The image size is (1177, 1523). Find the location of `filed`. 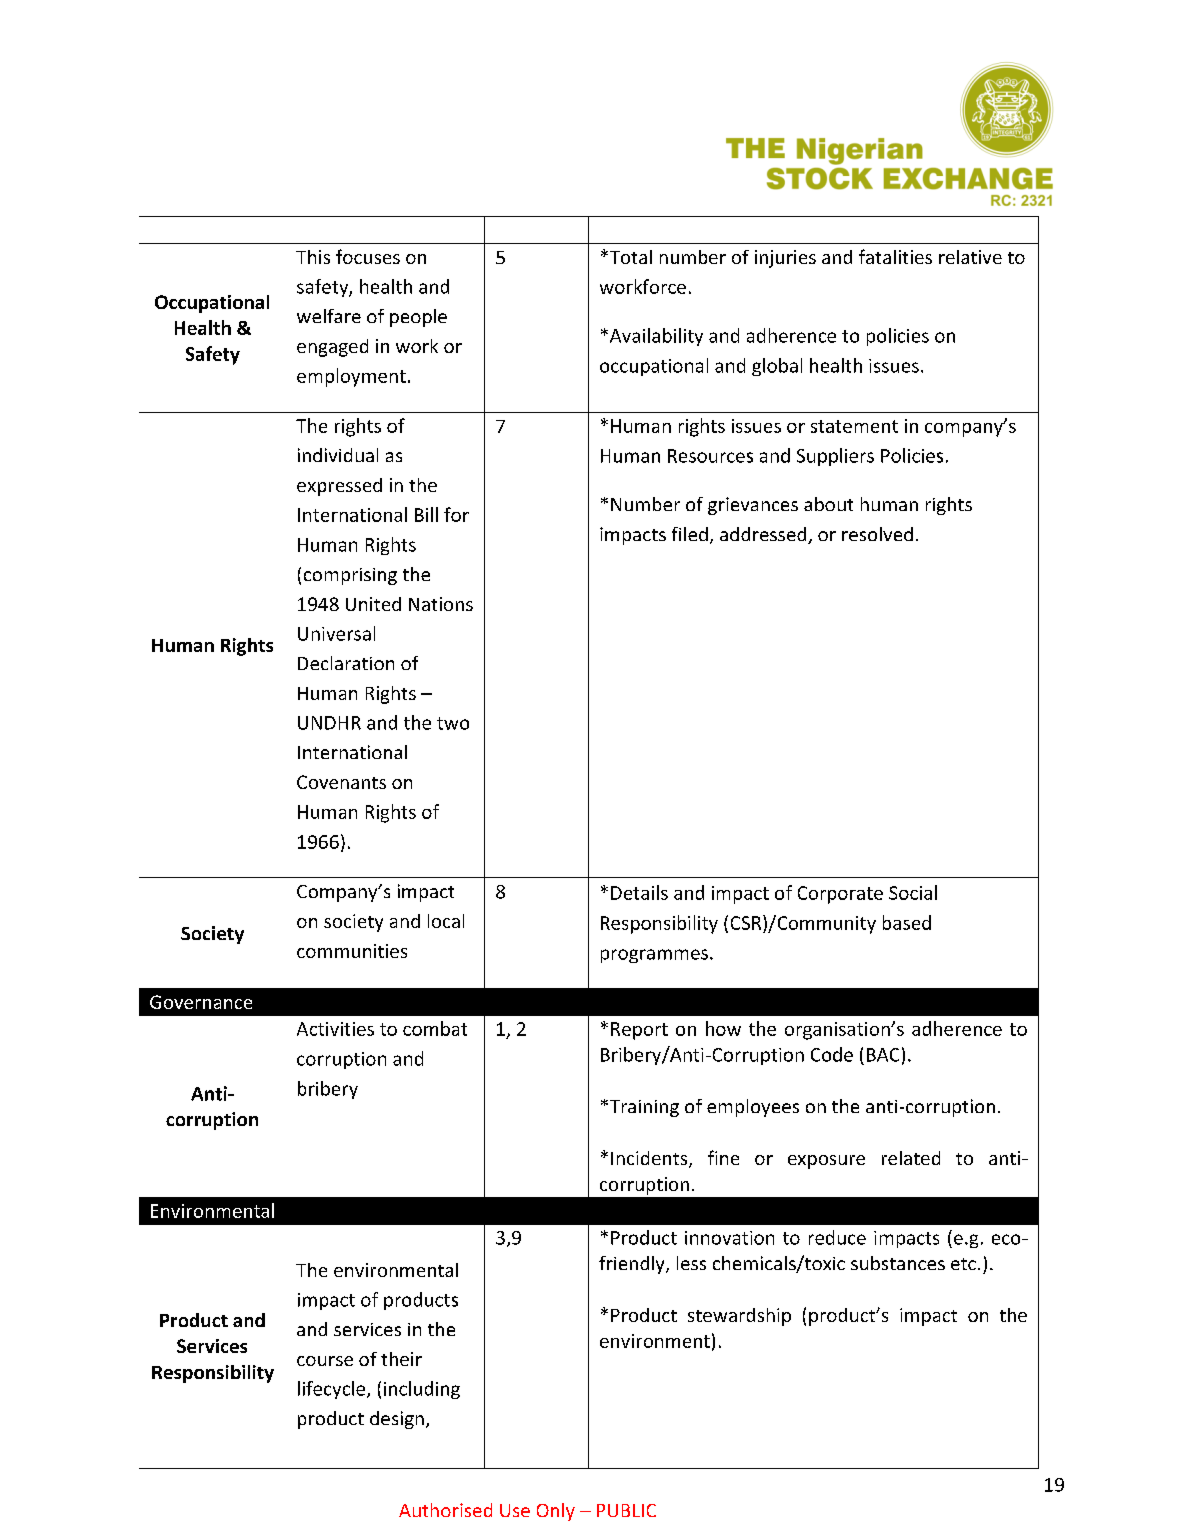

filed is located at coordinates (690, 534).
